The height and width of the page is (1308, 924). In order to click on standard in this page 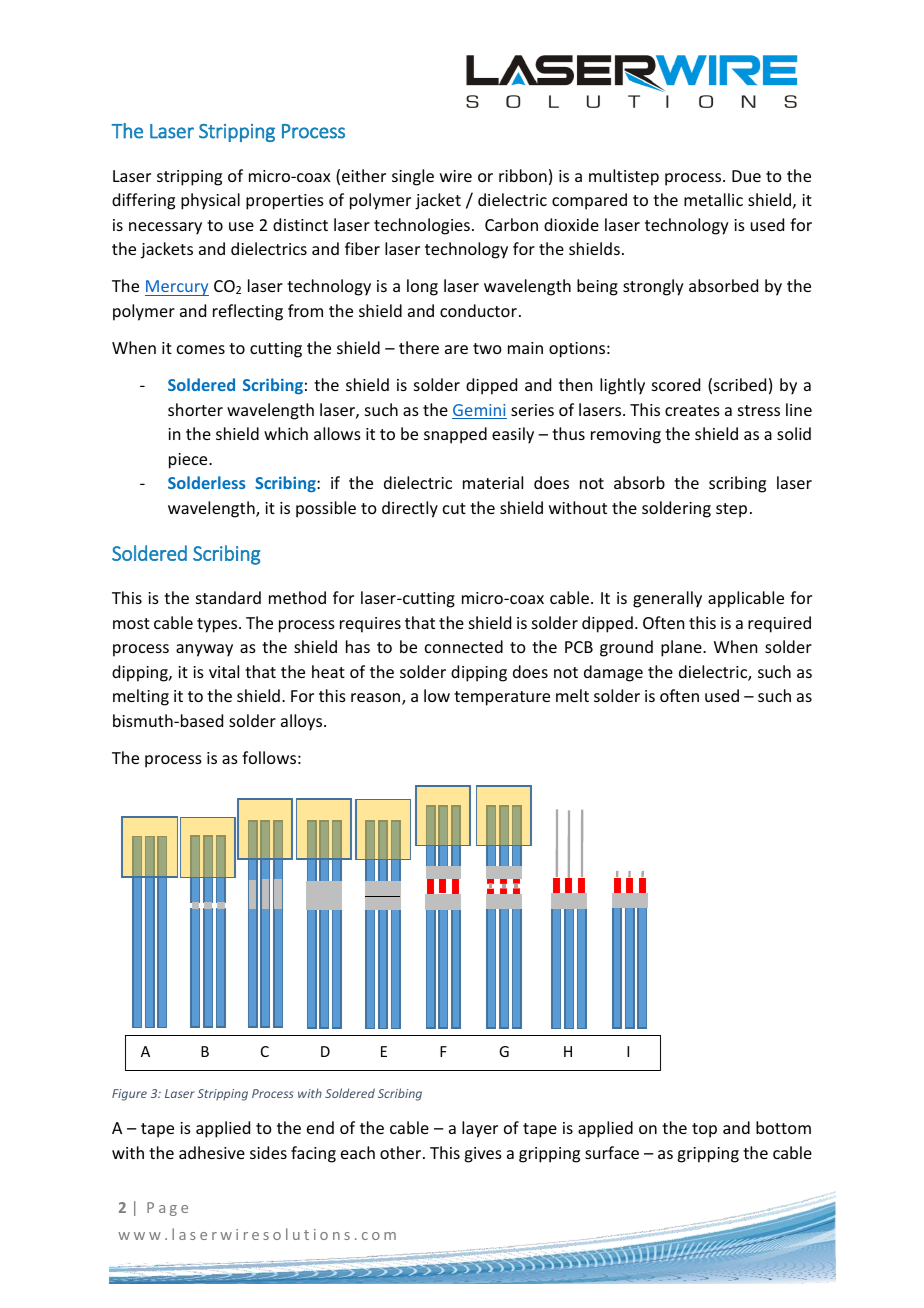, I will do `click(228, 597)`.
